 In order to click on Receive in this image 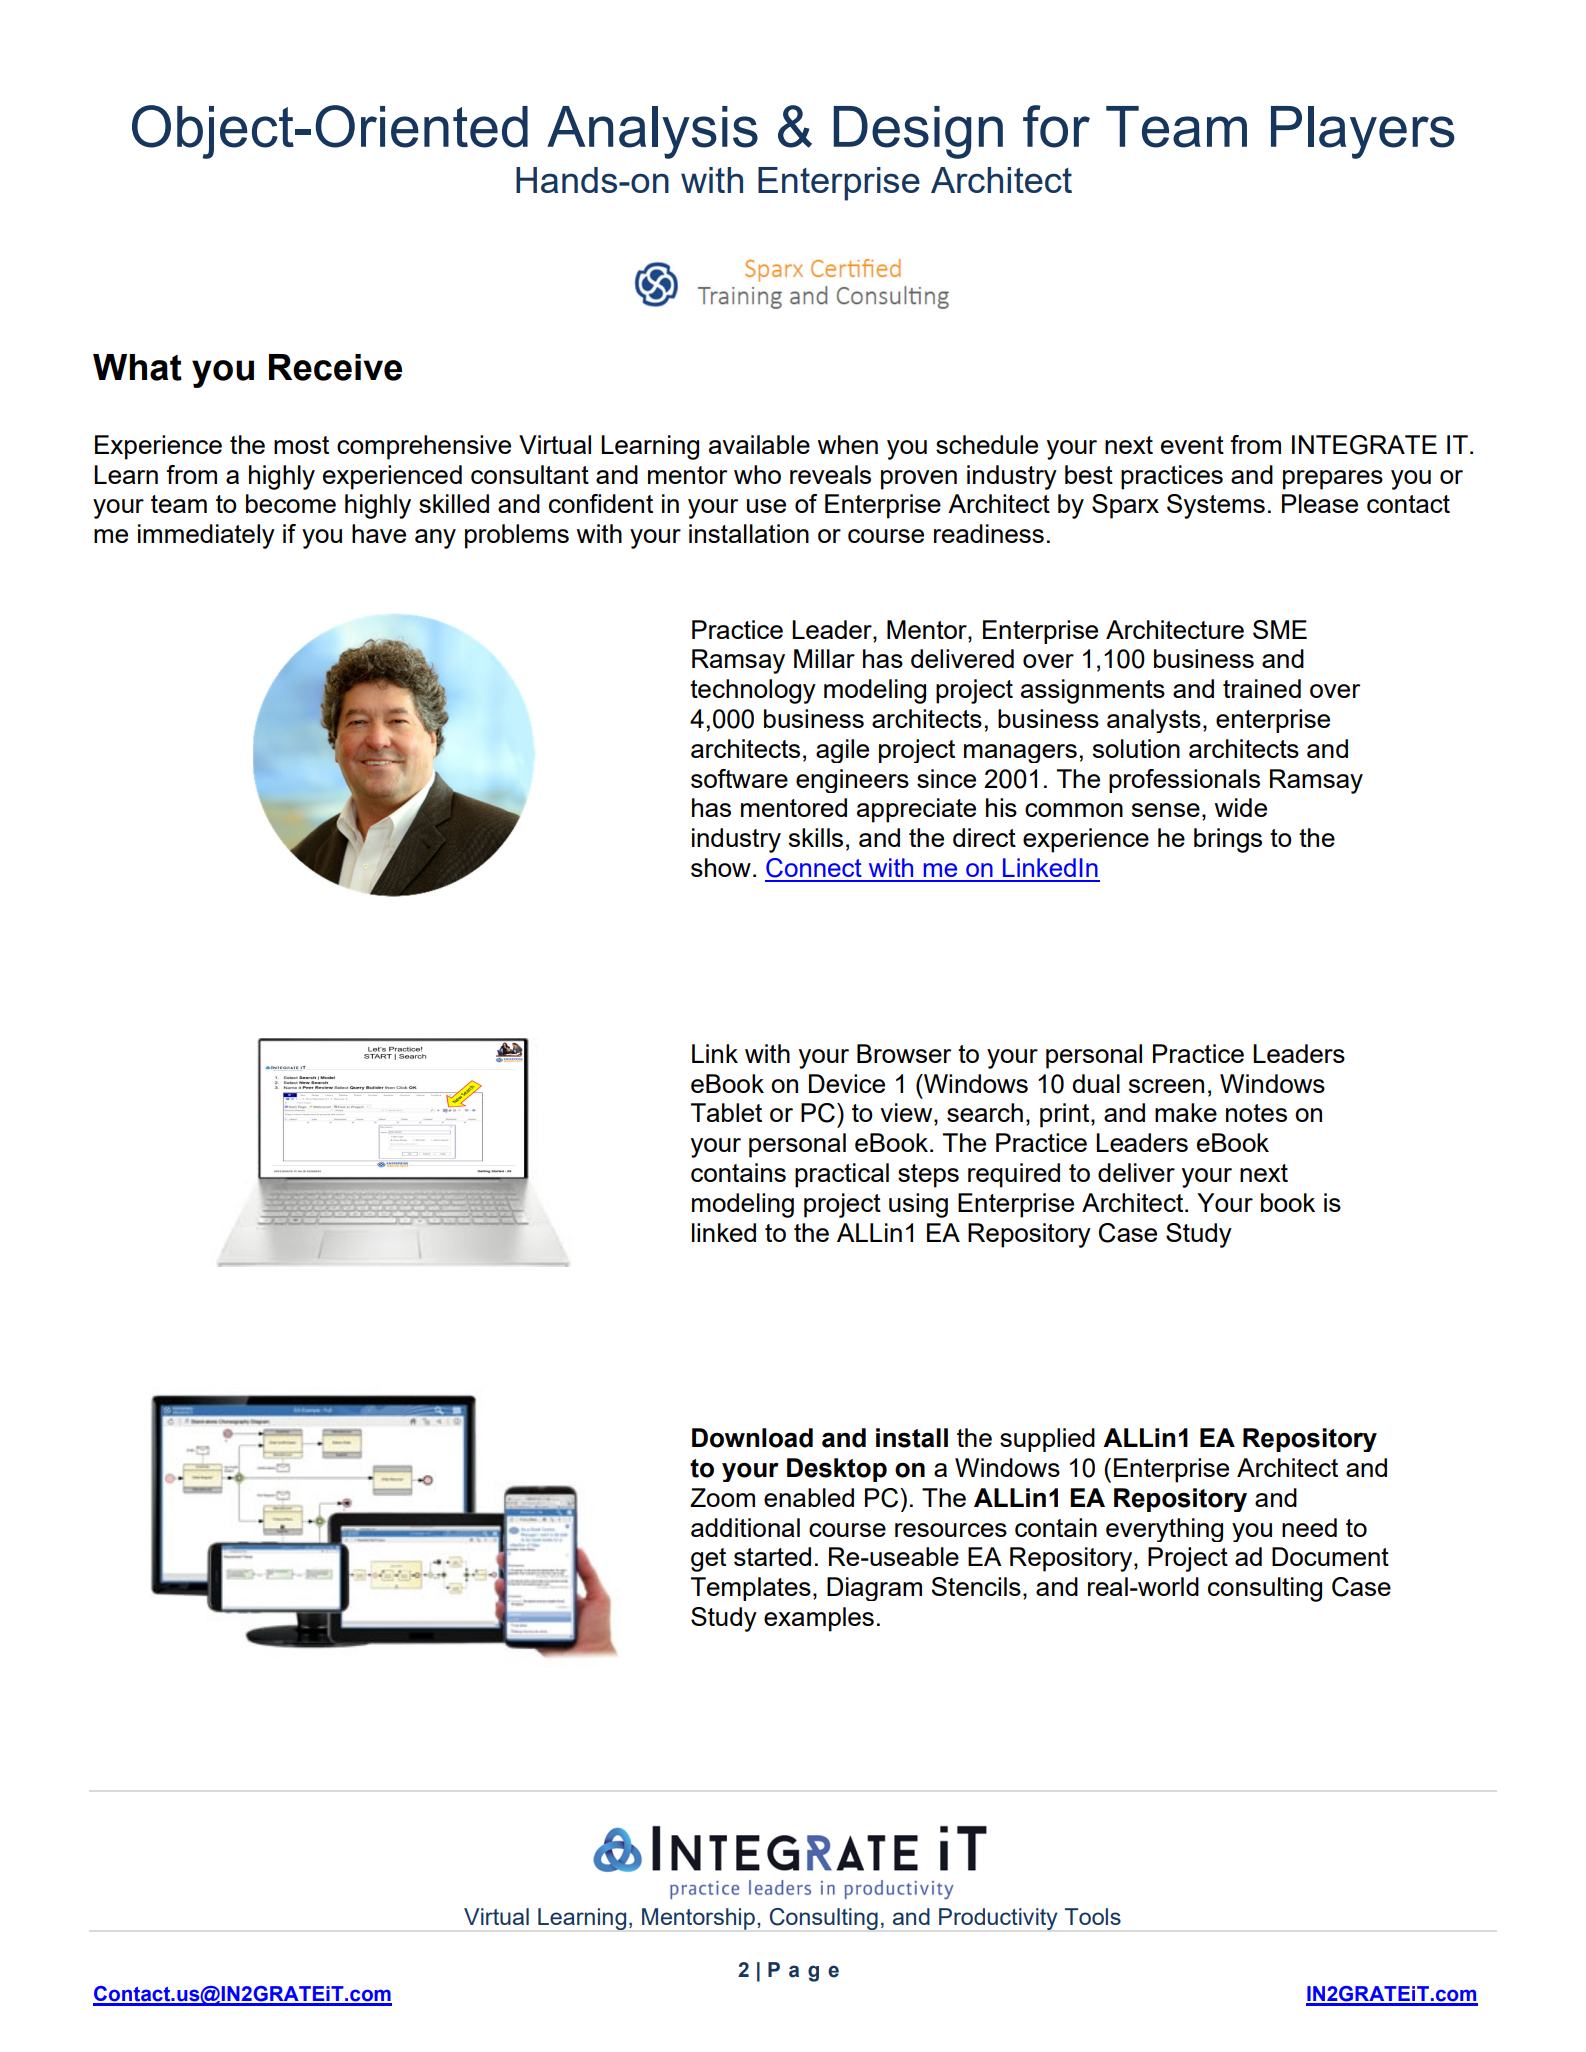, I will do `click(335, 367)`.
